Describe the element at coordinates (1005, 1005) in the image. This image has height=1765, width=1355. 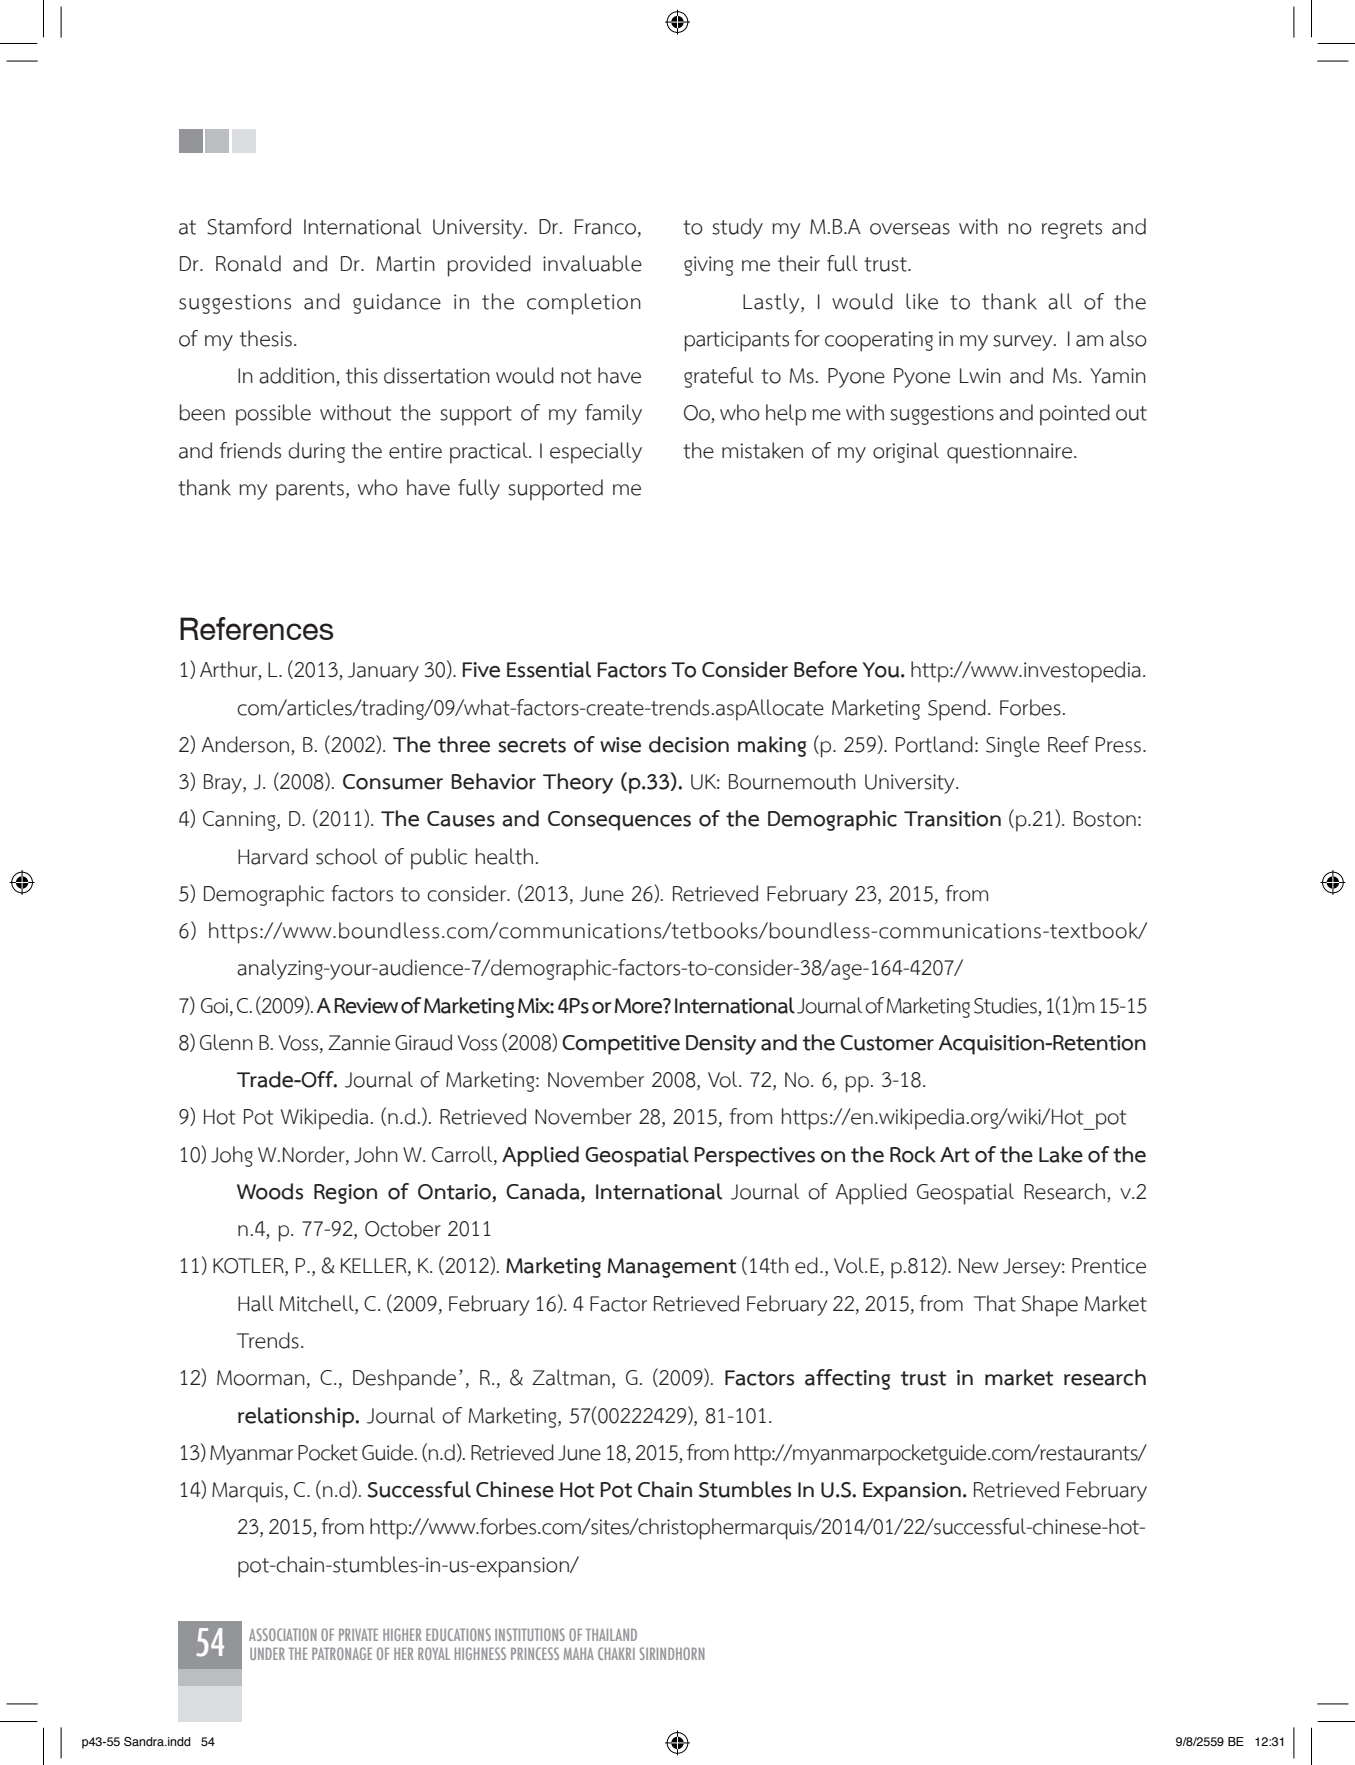
I see `Studies` at that location.
